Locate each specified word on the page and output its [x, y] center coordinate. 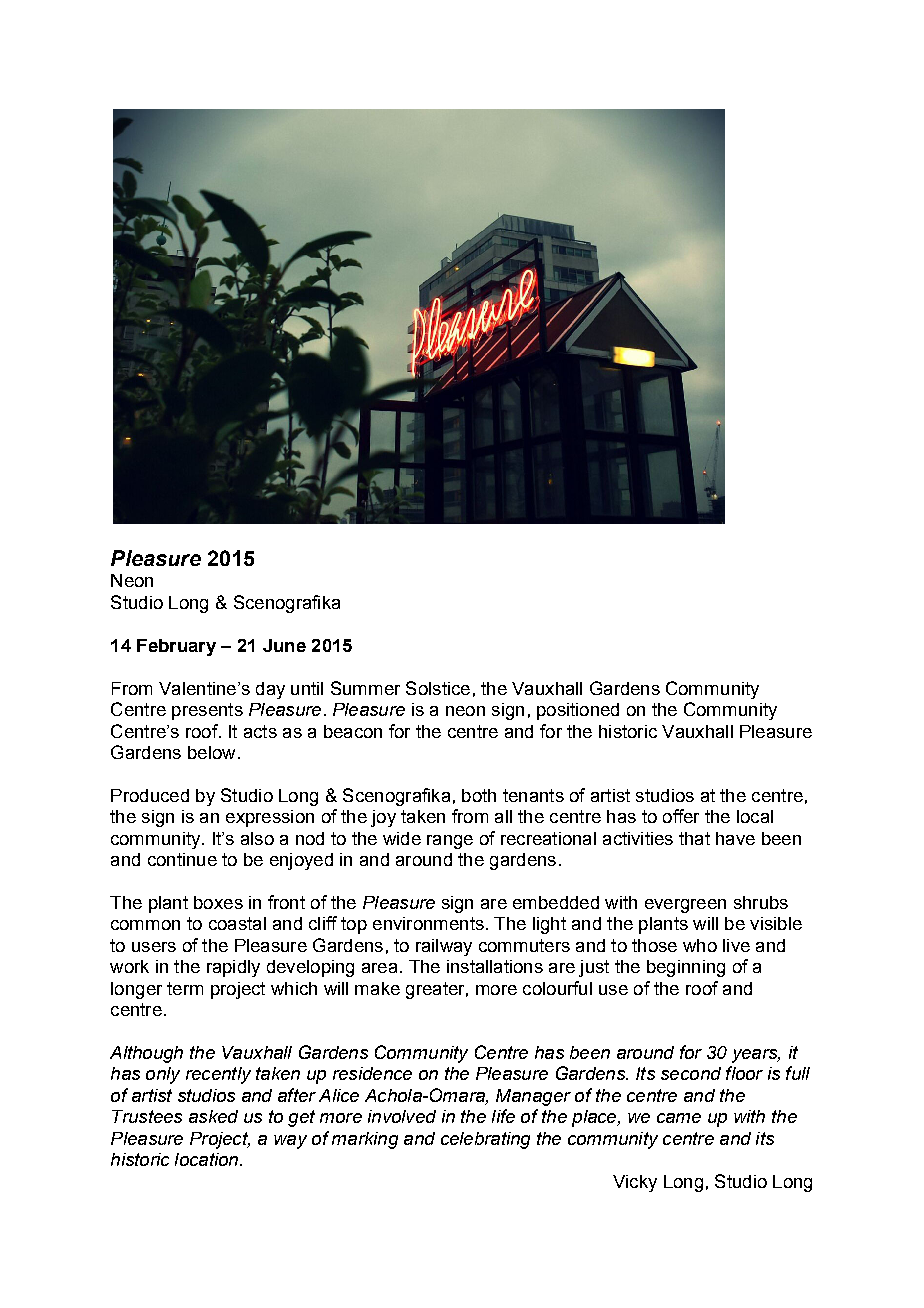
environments [428, 923]
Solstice [438, 688]
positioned [578, 711]
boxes [218, 902]
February [176, 647]
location [208, 1159]
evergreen [685, 906]
